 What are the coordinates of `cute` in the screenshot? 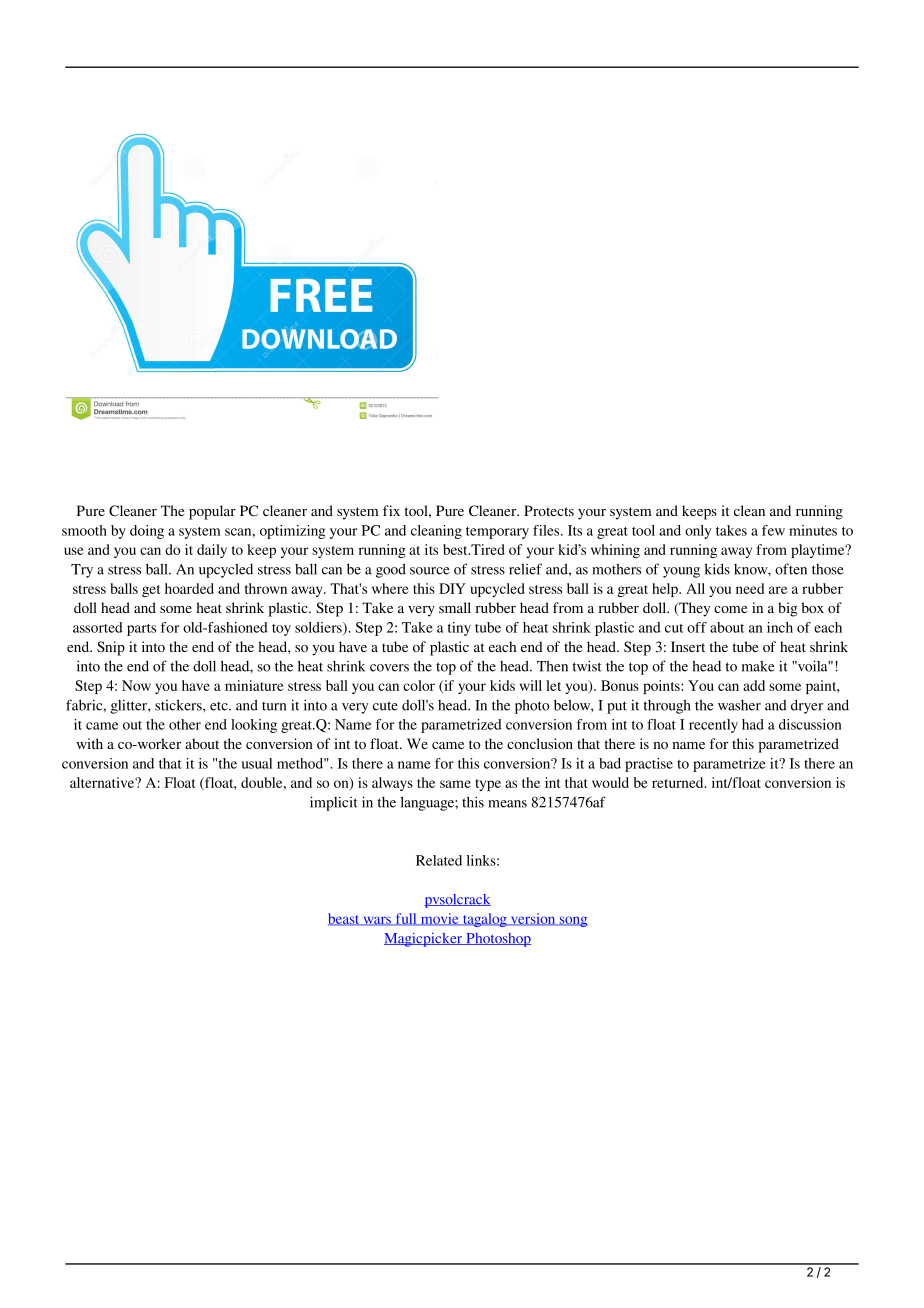 It's located at (385, 706).
